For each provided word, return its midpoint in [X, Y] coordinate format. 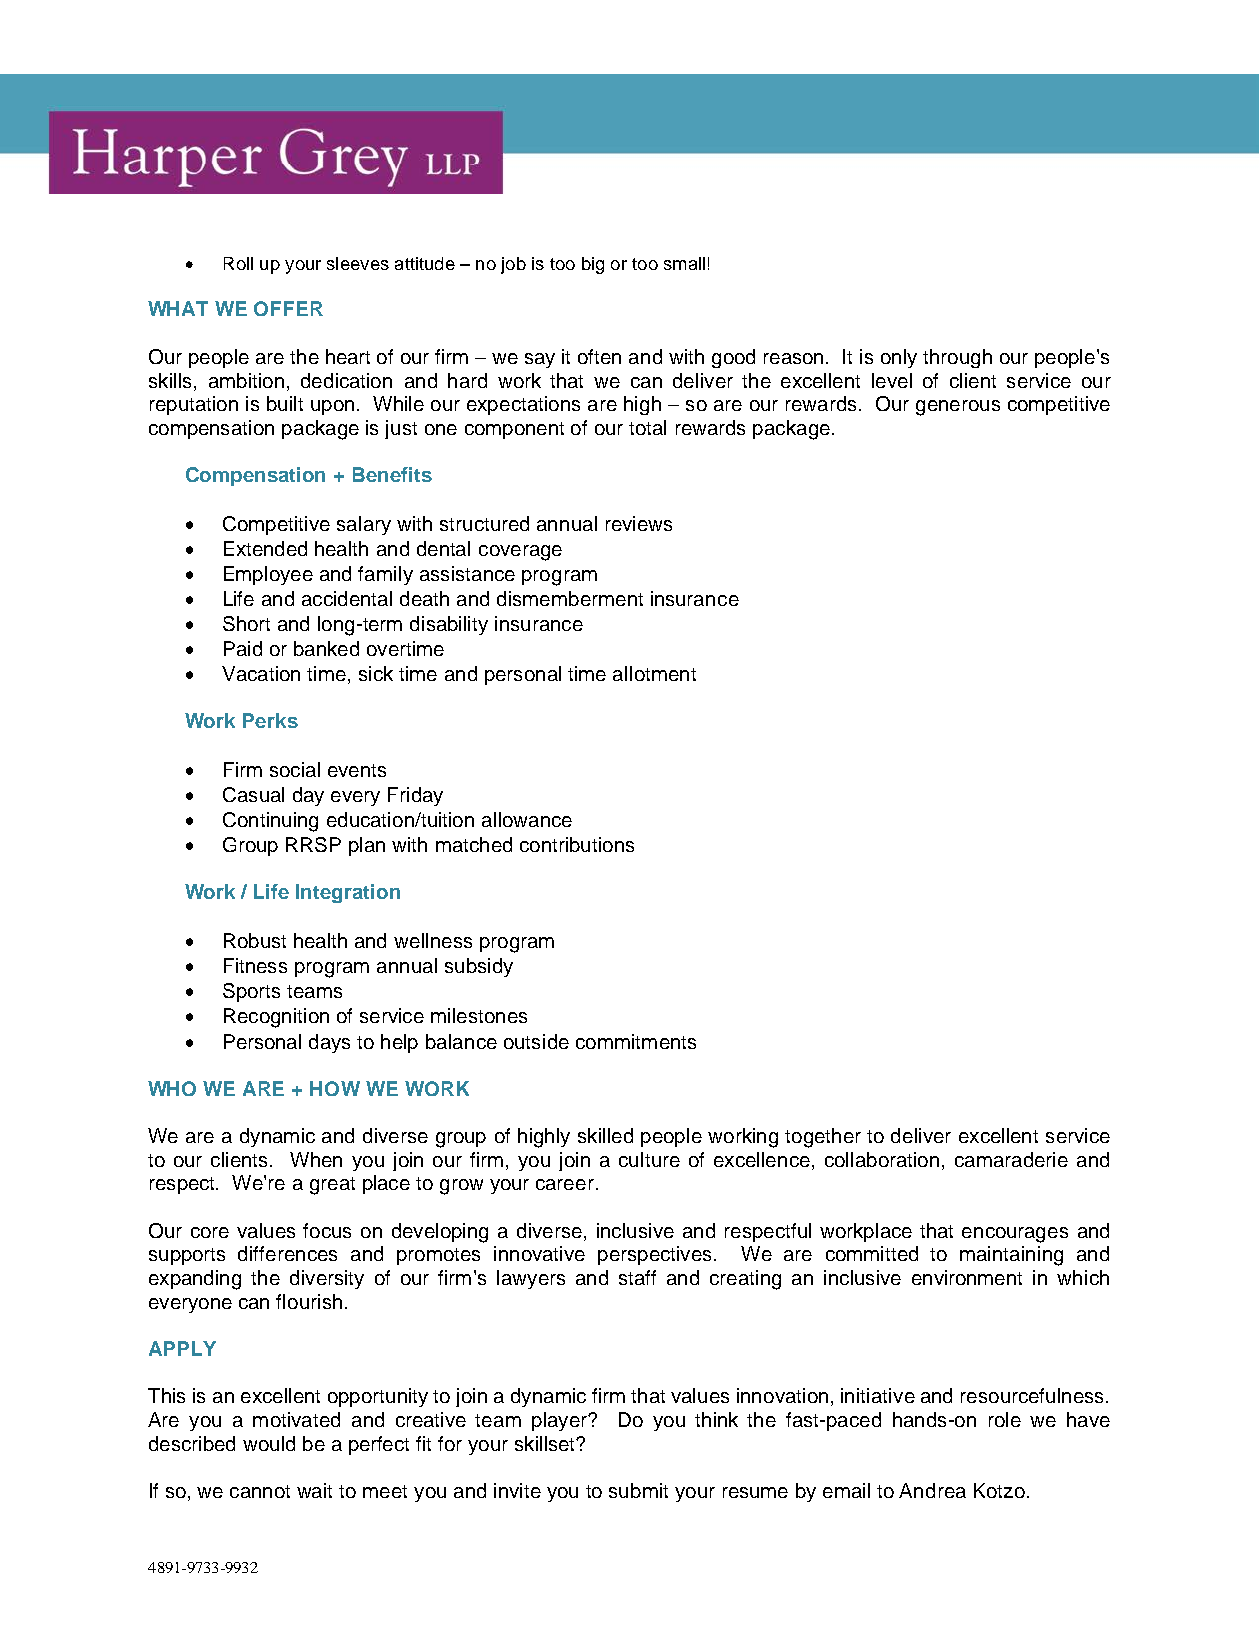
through [957, 358]
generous [958, 408]
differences [287, 1253]
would [269, 1443]
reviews [639, 523]
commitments [636, 1041]
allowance [527, 819]
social [295, 769]
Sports [251, 992]
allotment [654, 673]
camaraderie [1011, 1159]
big [593, 265]
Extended [265, 548]
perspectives [654, 1255]
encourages [1015, 1235]
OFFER [288, 308]
